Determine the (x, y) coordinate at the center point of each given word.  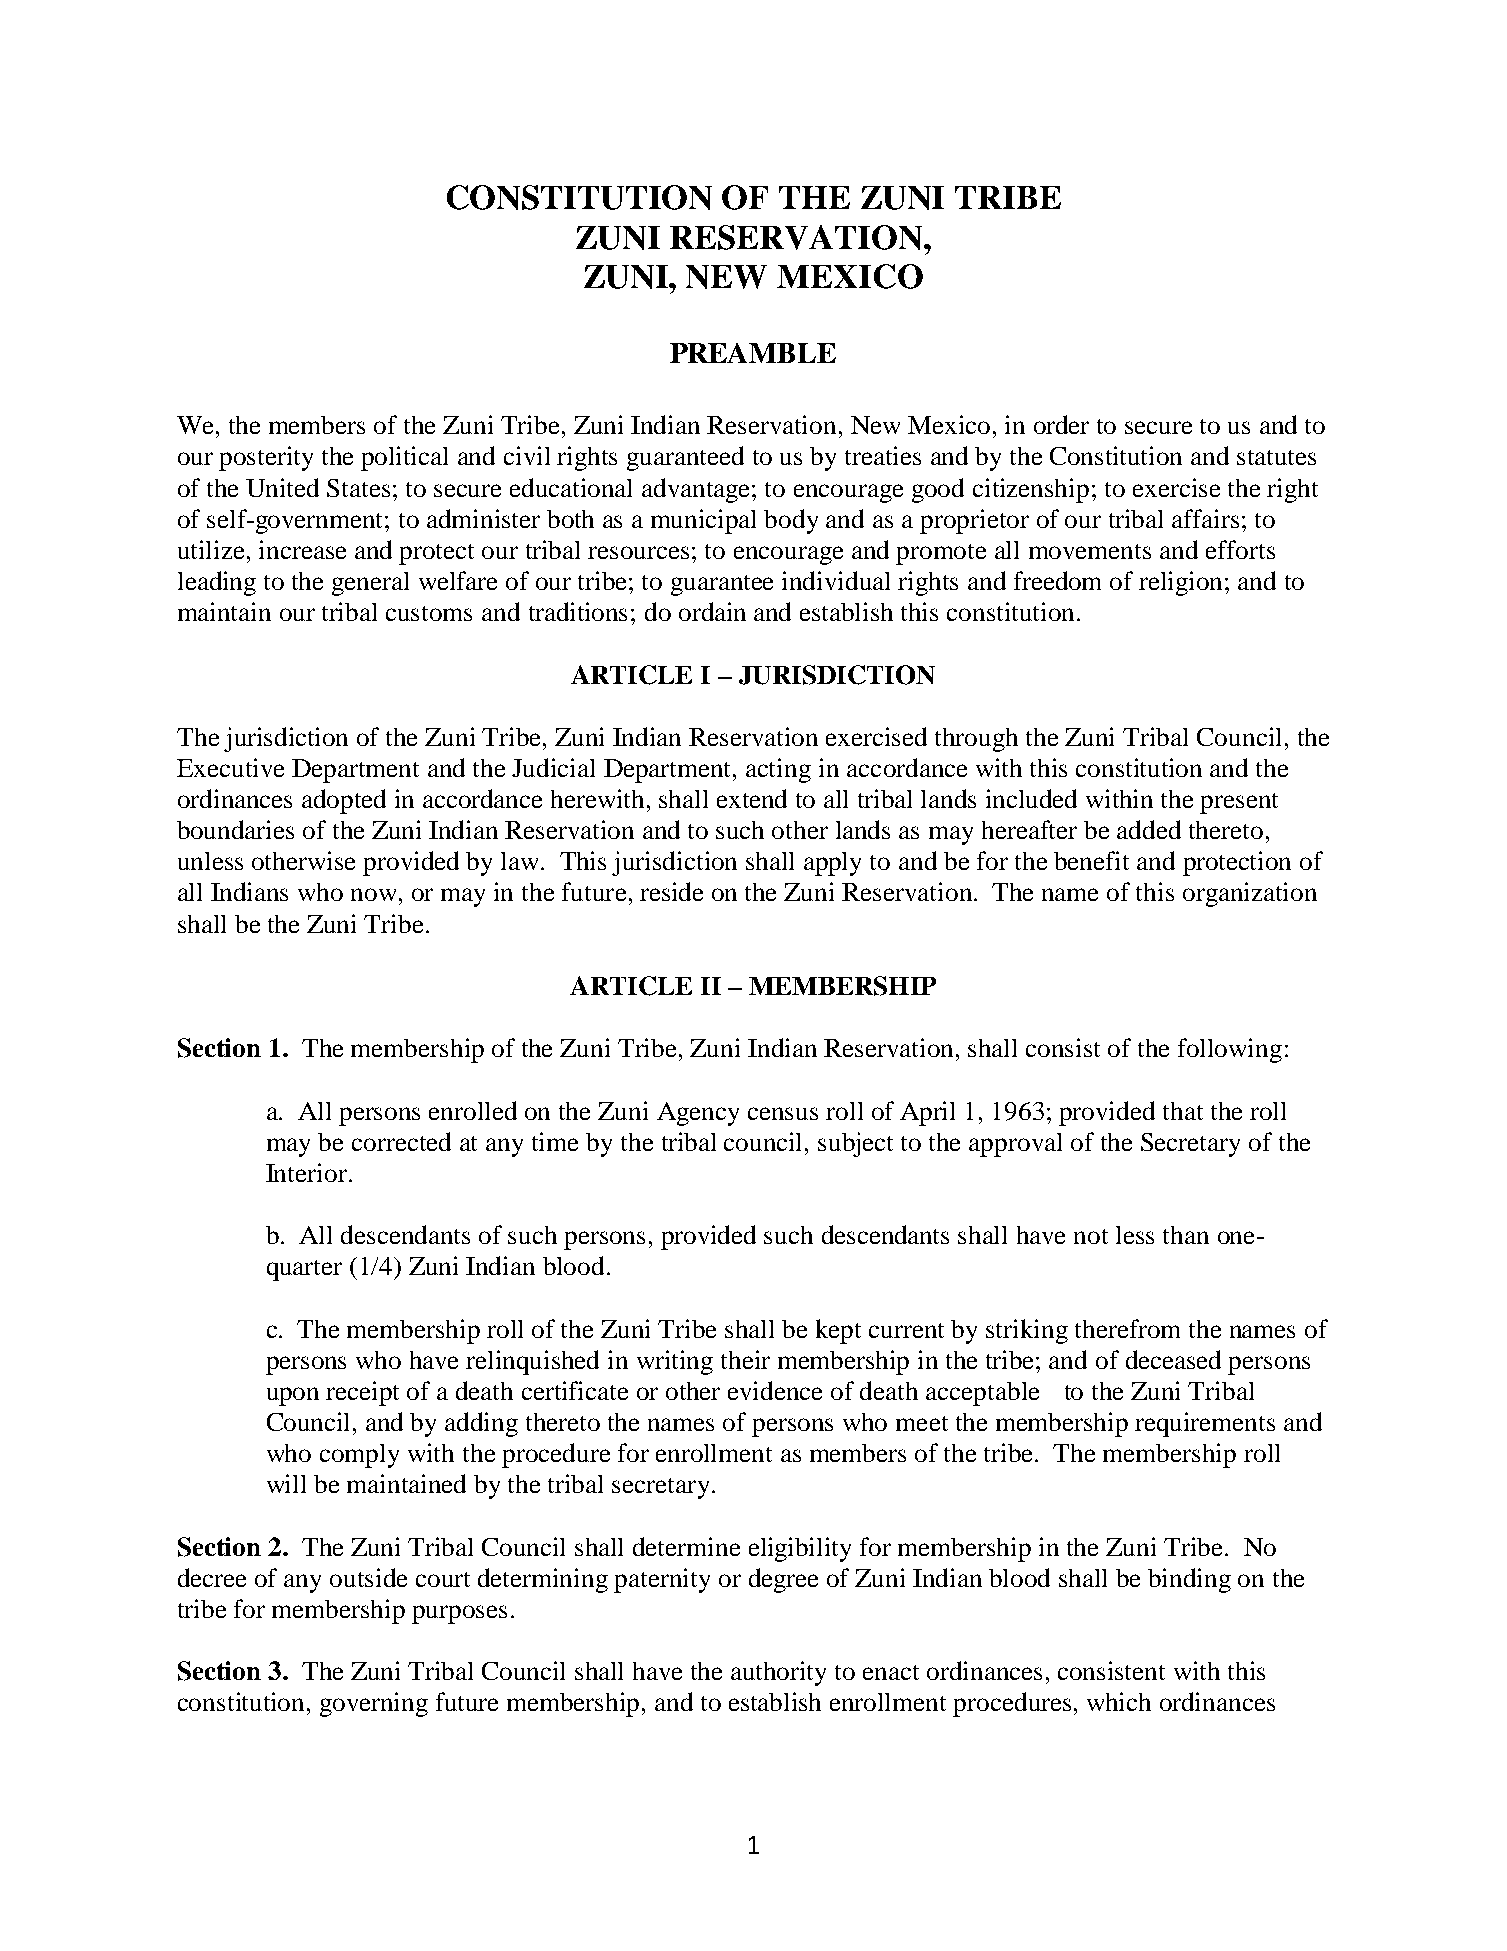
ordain (712, 611)
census (783, 1113)
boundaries (235, 829)
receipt (362, 1393)
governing (374, 1704)
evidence (775, 1390)
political (404, 458)
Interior (308, 1172)
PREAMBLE (753, 353)
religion (1182, 583)
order (1061, 424)
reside (671, 891)
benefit (1091, 860)
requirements (1205, 1424)
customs (429, 613)
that (1183, 1111)
